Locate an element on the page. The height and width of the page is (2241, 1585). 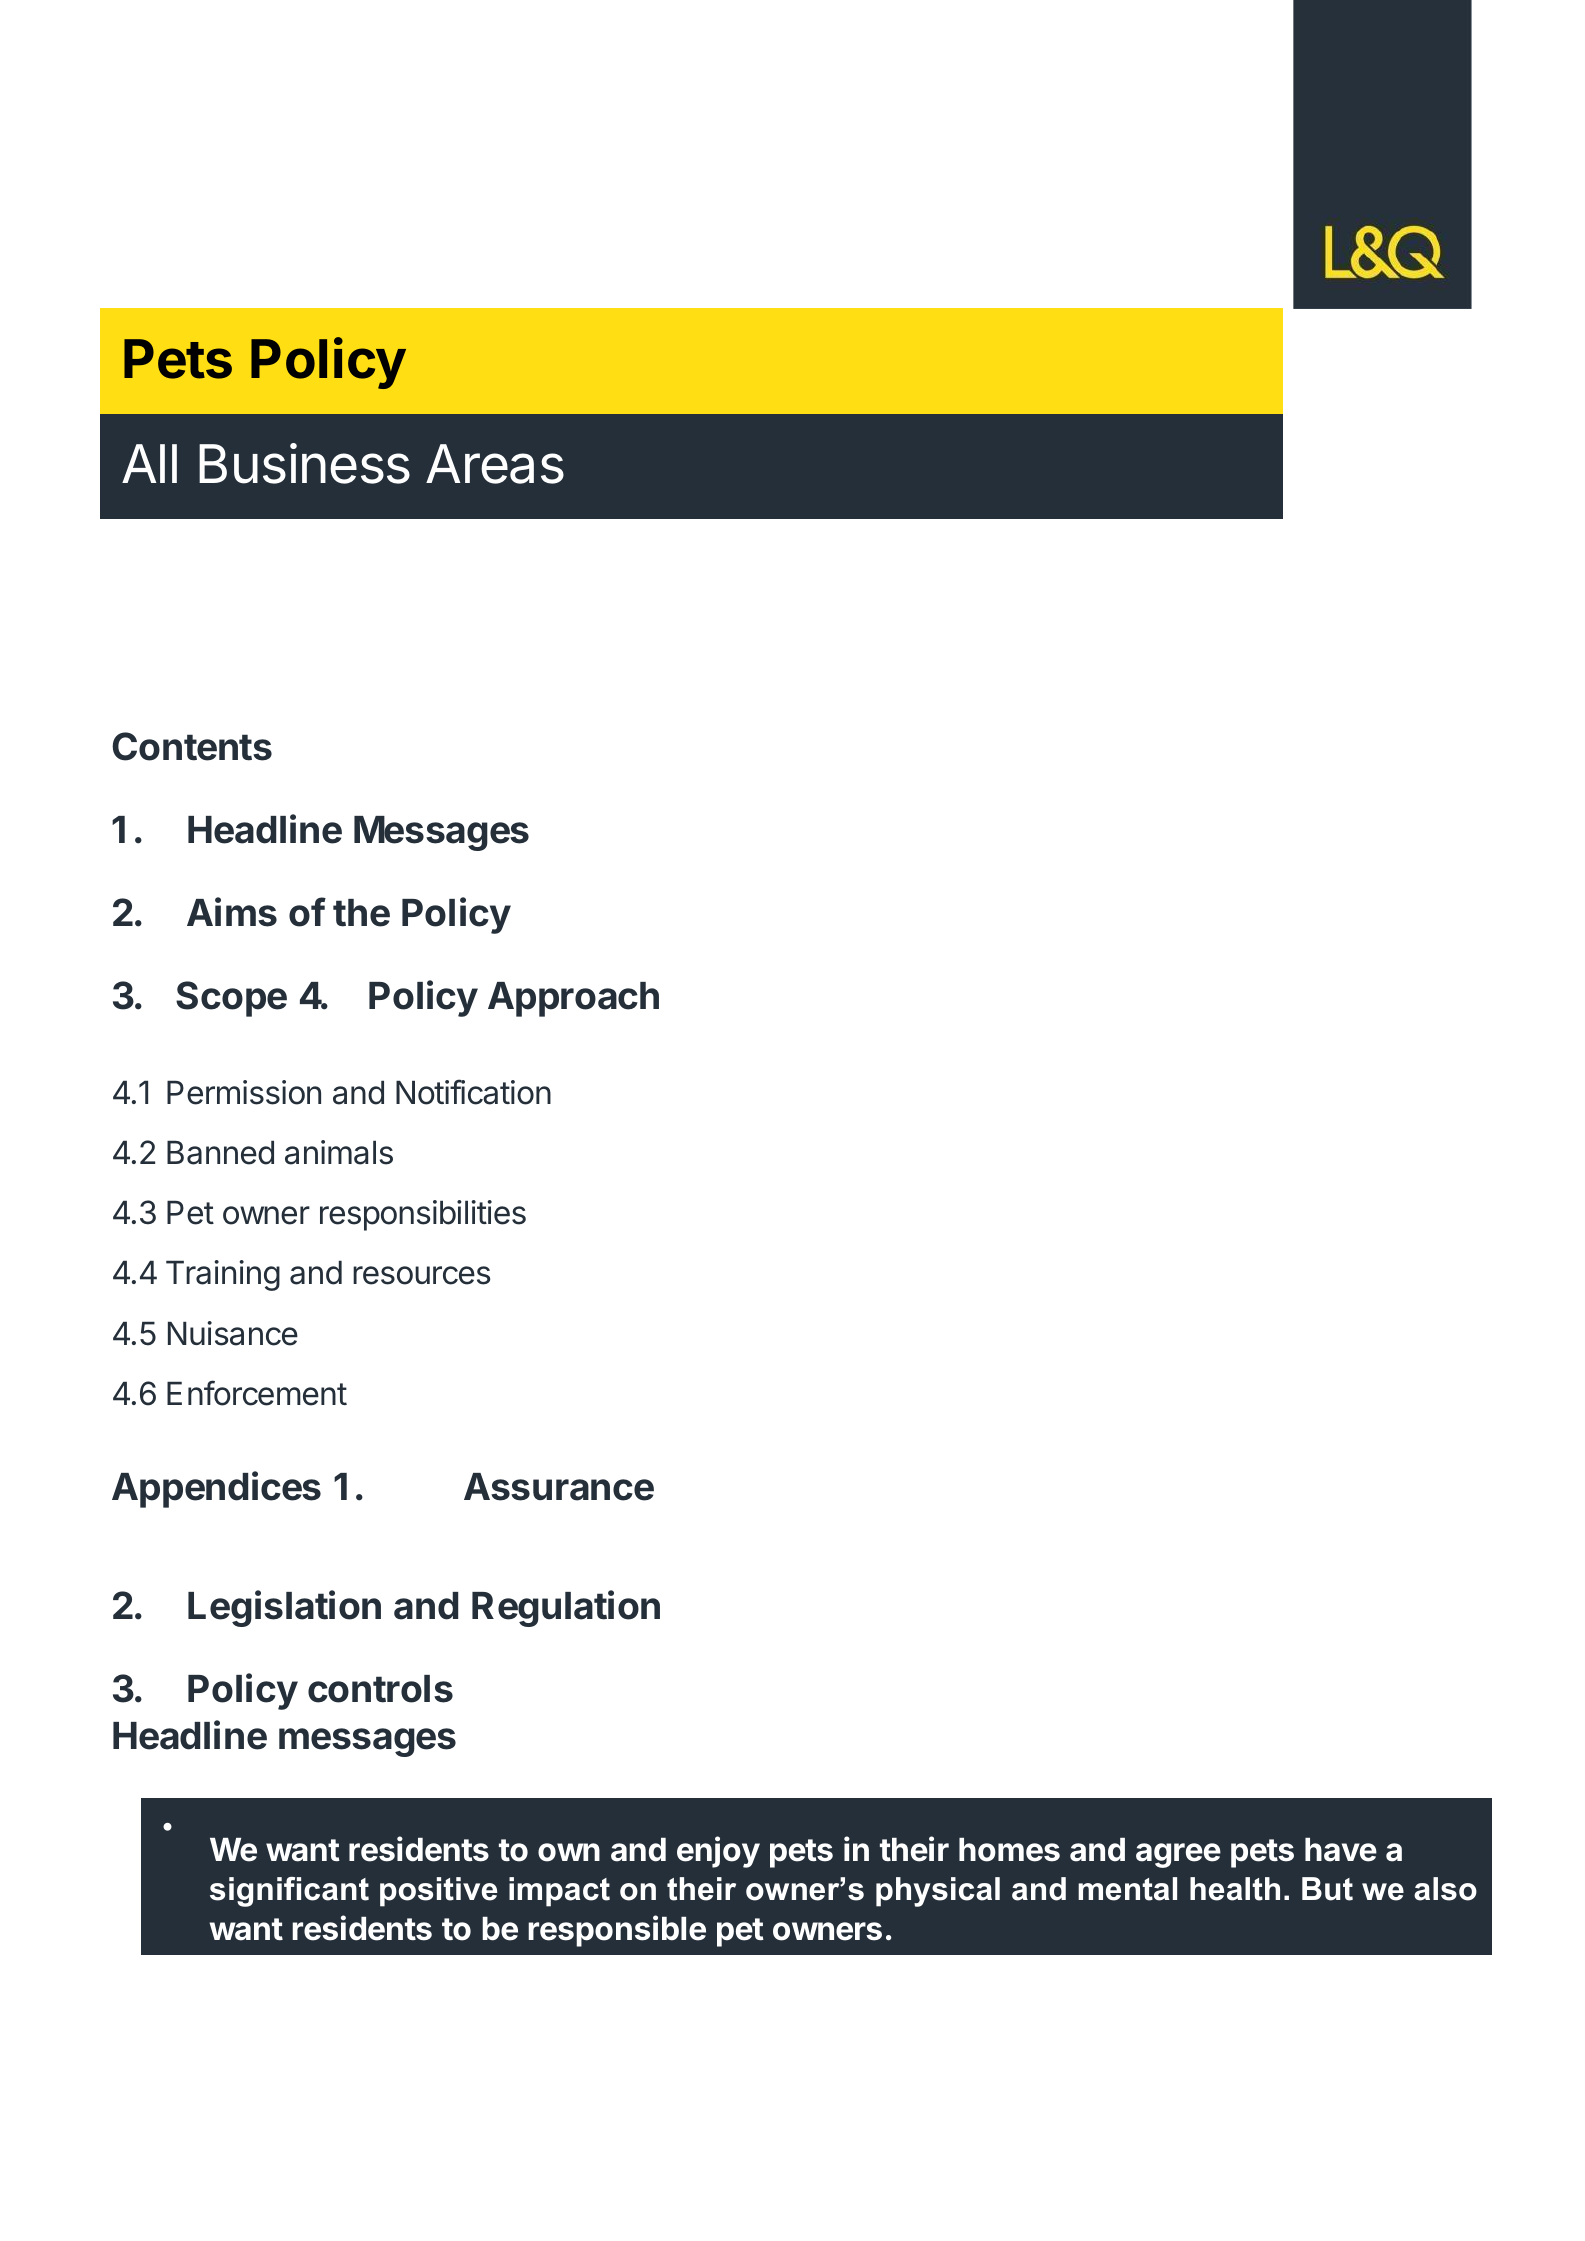
Regulation is located at coordinates (566, 1608).
